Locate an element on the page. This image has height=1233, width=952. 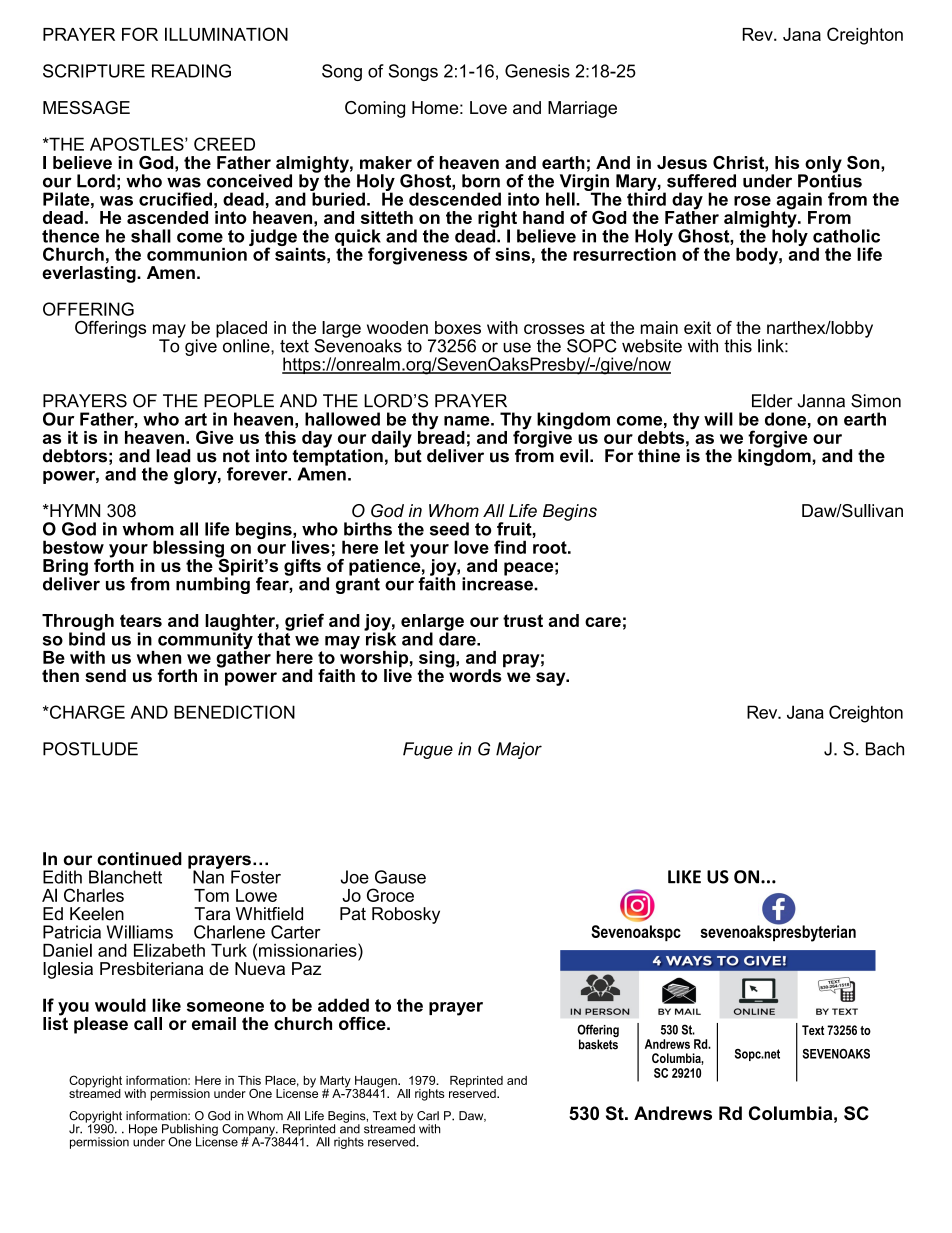
Bach is located at coordinates (885, 749).
